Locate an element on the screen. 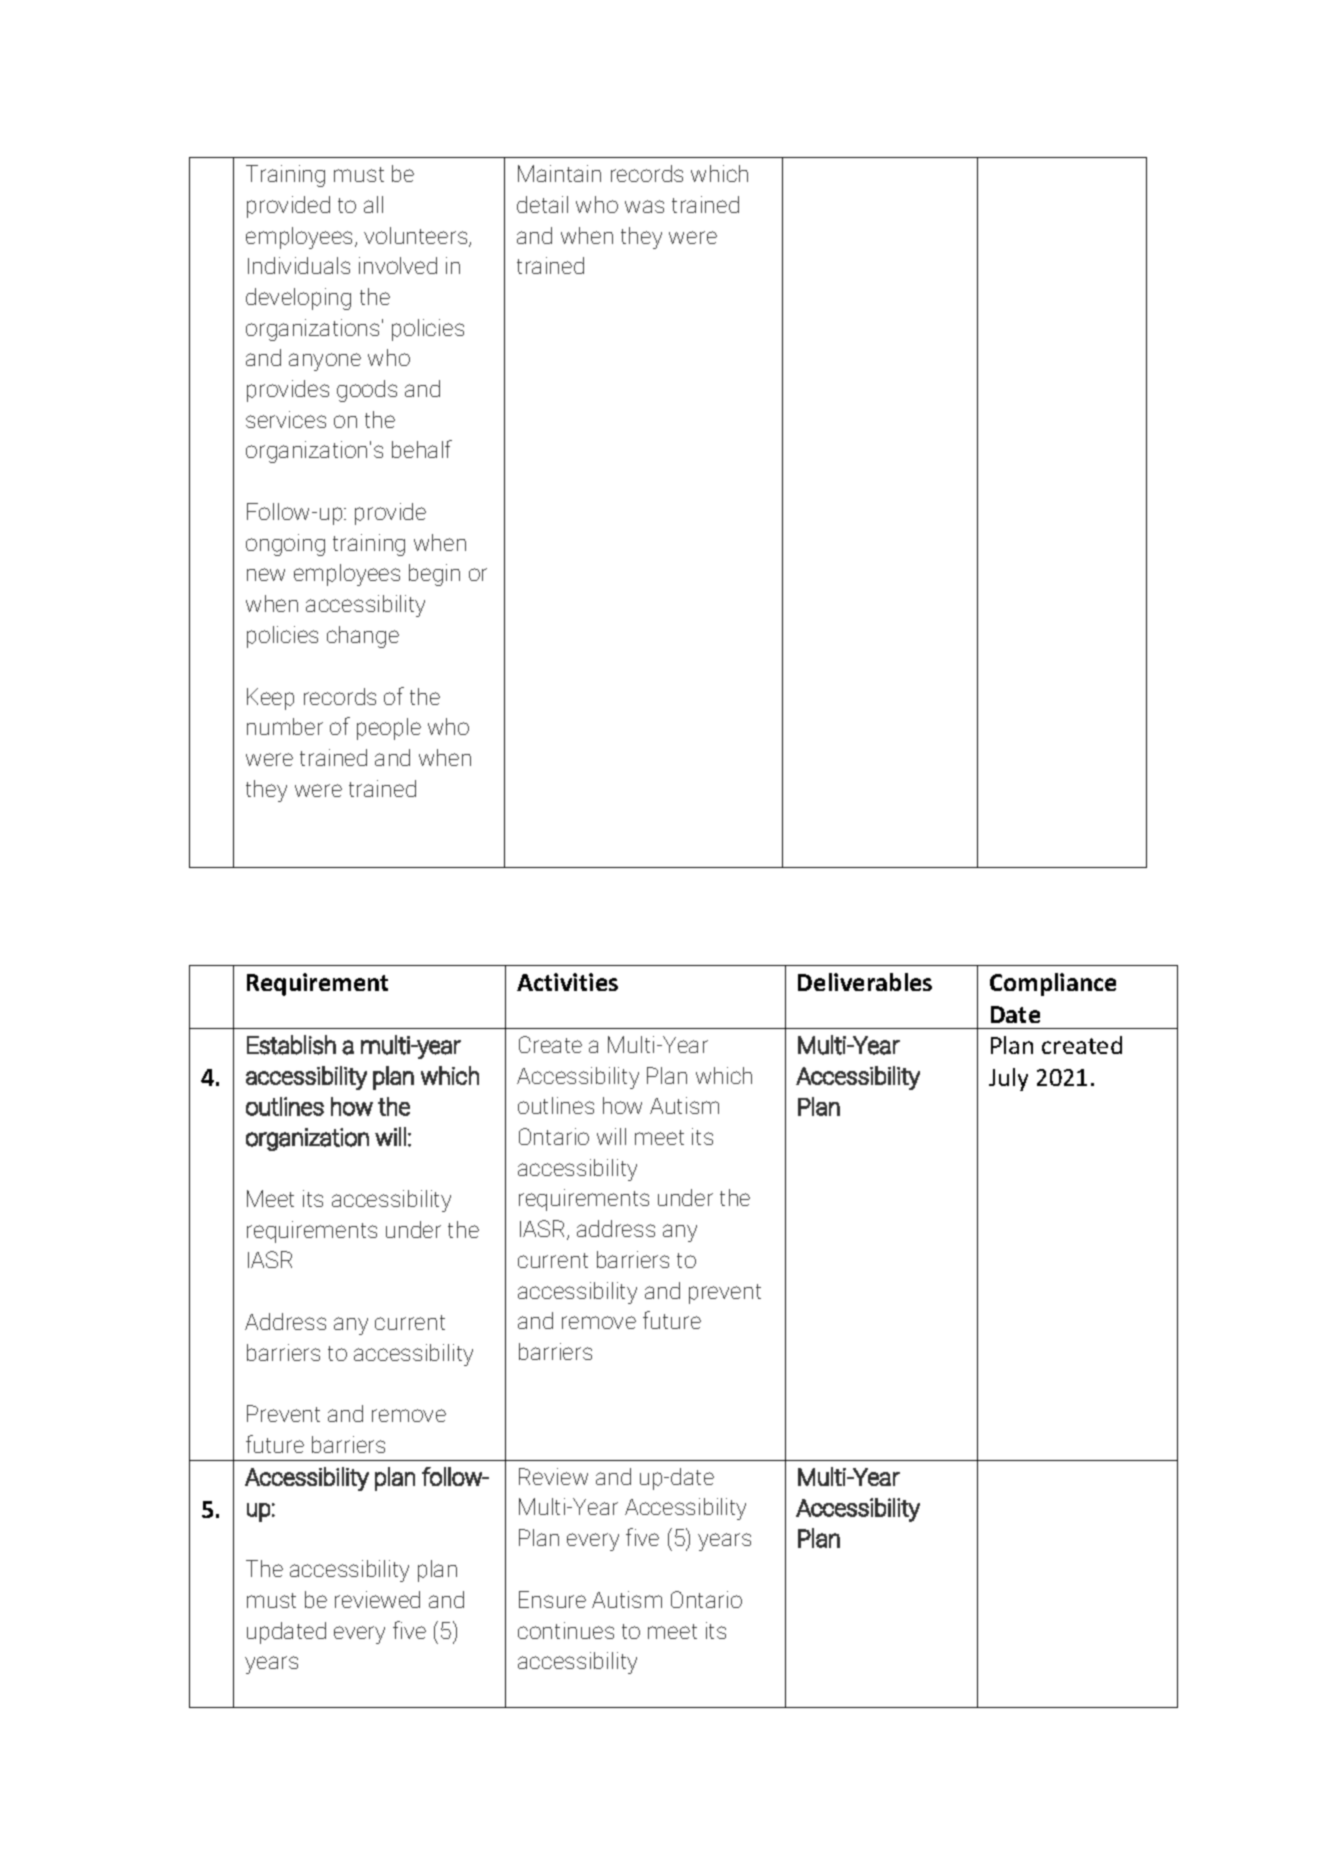  all is located at coordinates (373, 204).
